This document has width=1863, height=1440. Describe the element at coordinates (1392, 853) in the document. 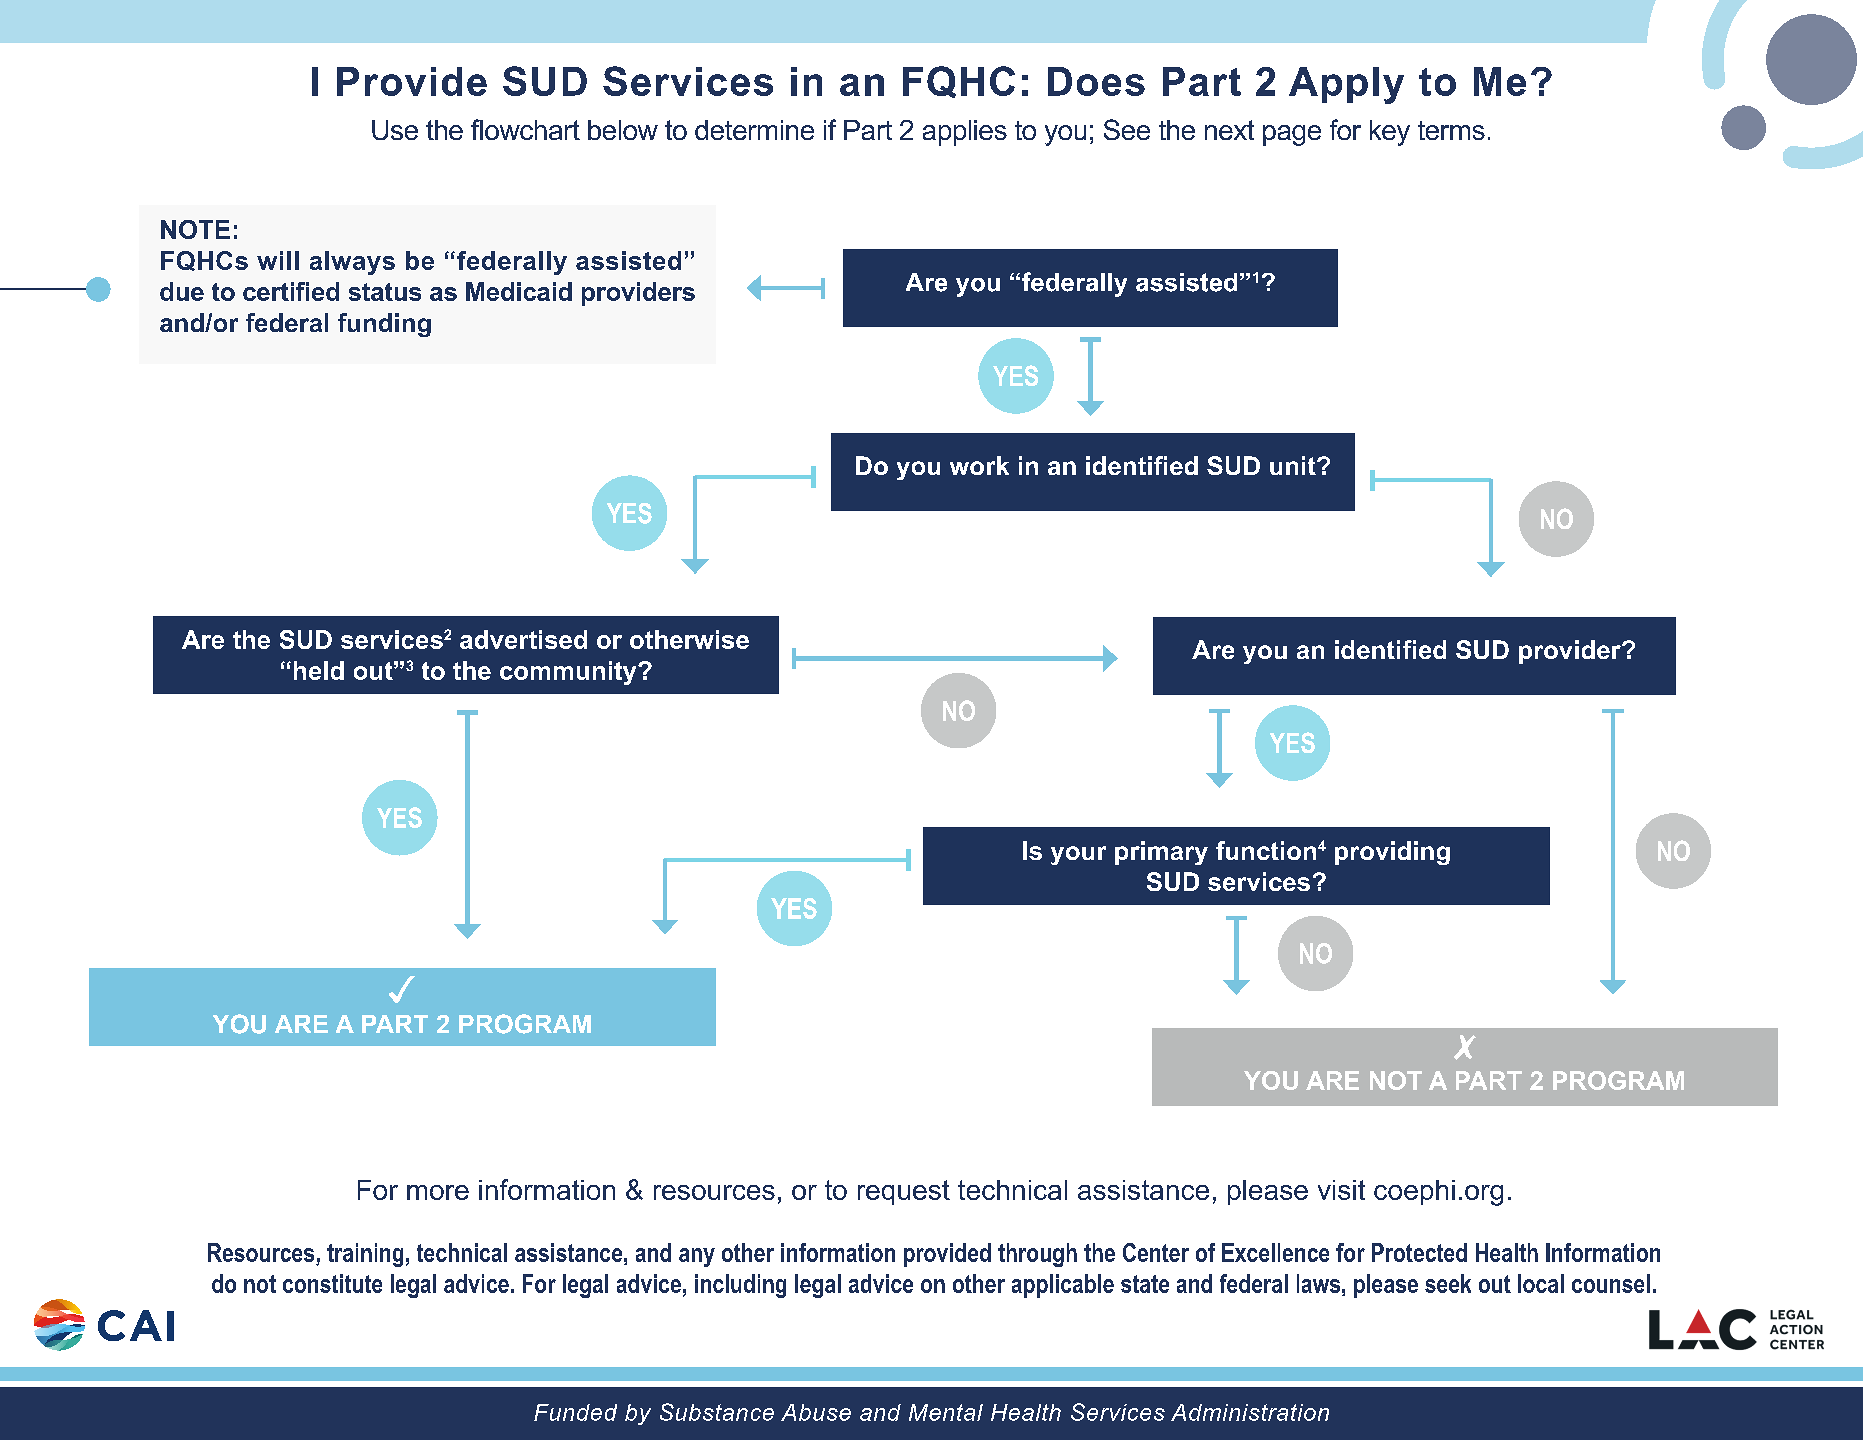

I see `providing` at that location.
